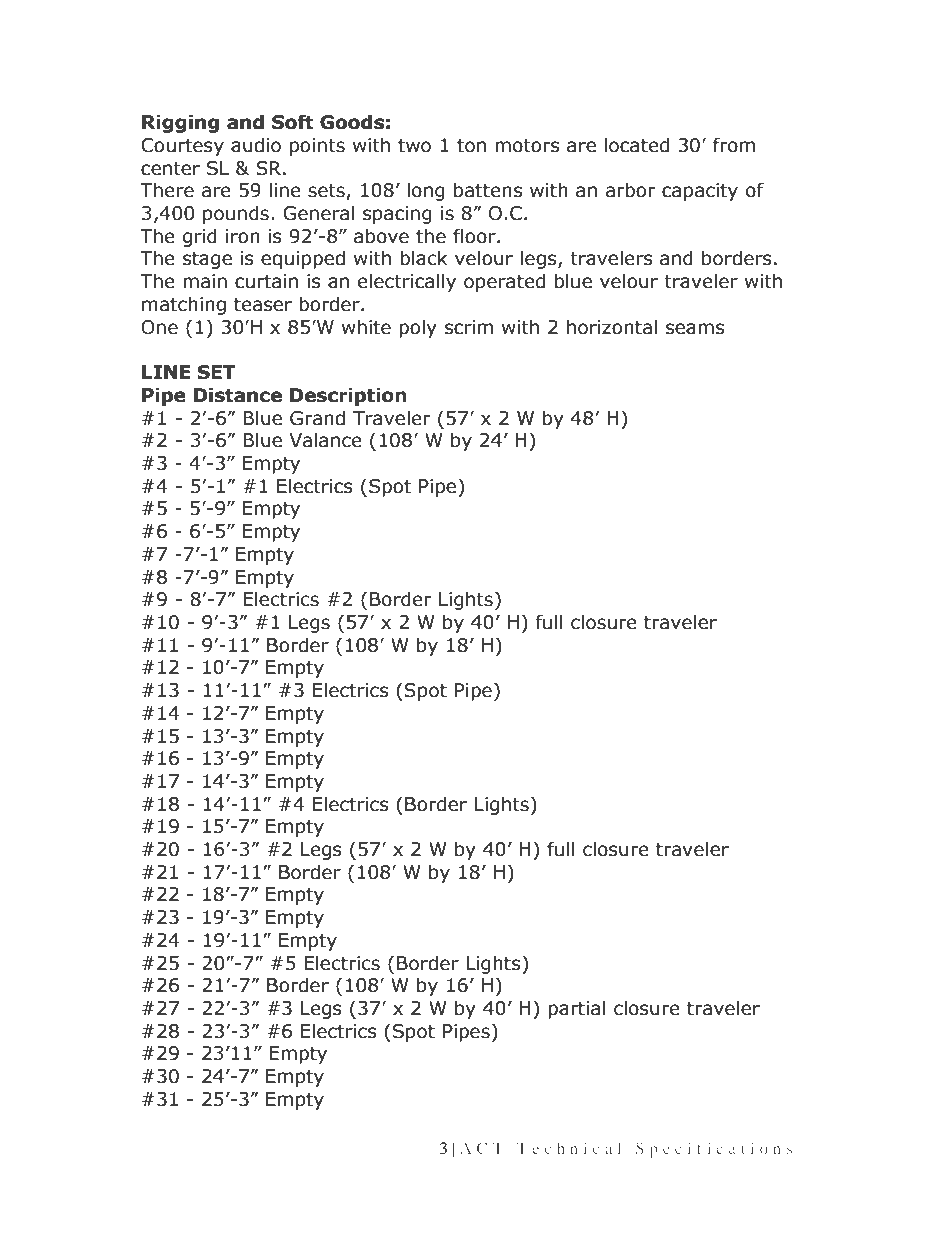  What do you see at coordinates (238, 395) in the screenshot?
I see `Distance` at bounding box center [238, 395].
